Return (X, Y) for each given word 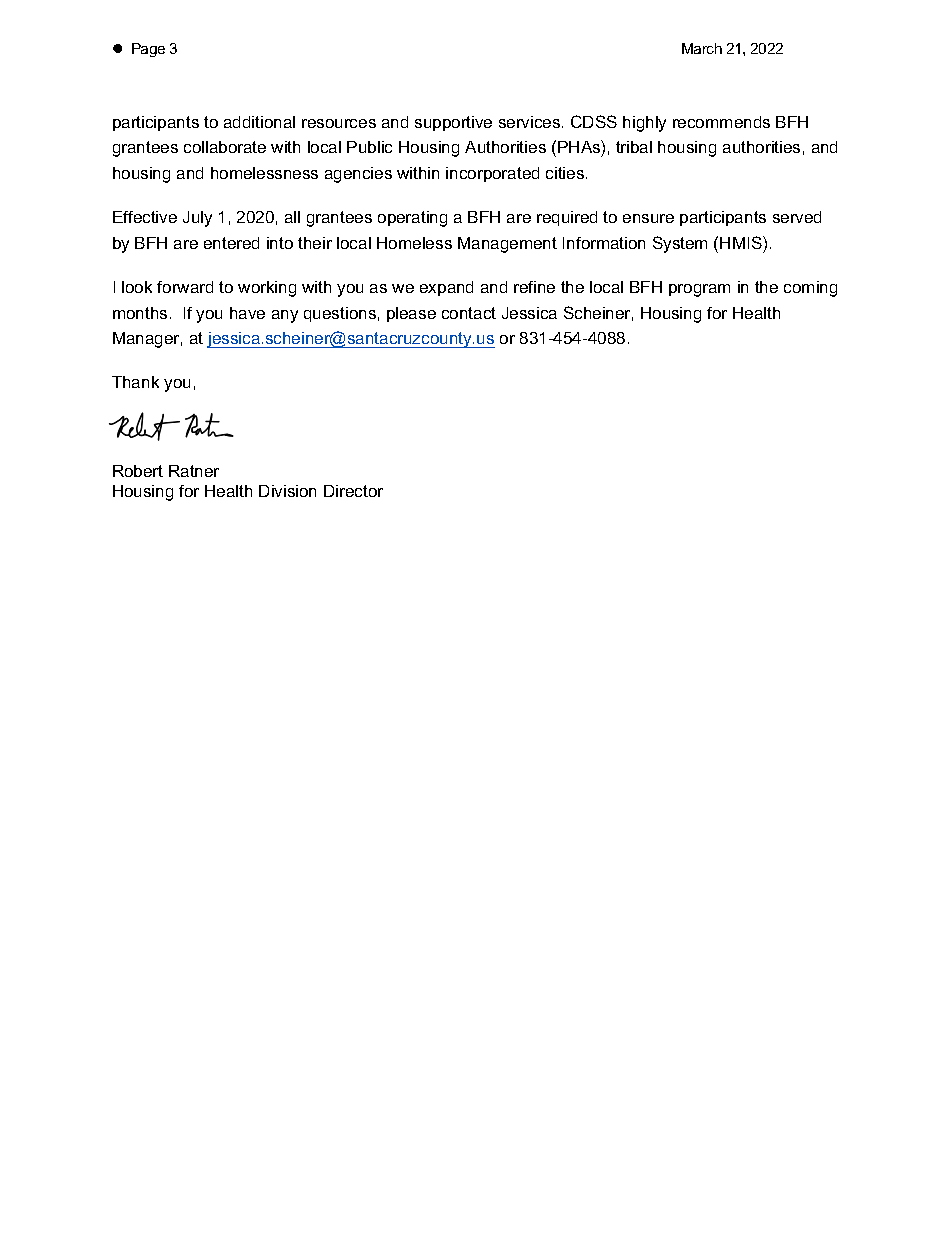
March (702, 48)
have (247, 313)
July (197, 219)
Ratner (194, 471)
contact (469, 313)
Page (148, 50)
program (699, 290)
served (797, 217)
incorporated (492, 174)
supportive (453, 123)
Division (287, 491)
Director (353, 491)
